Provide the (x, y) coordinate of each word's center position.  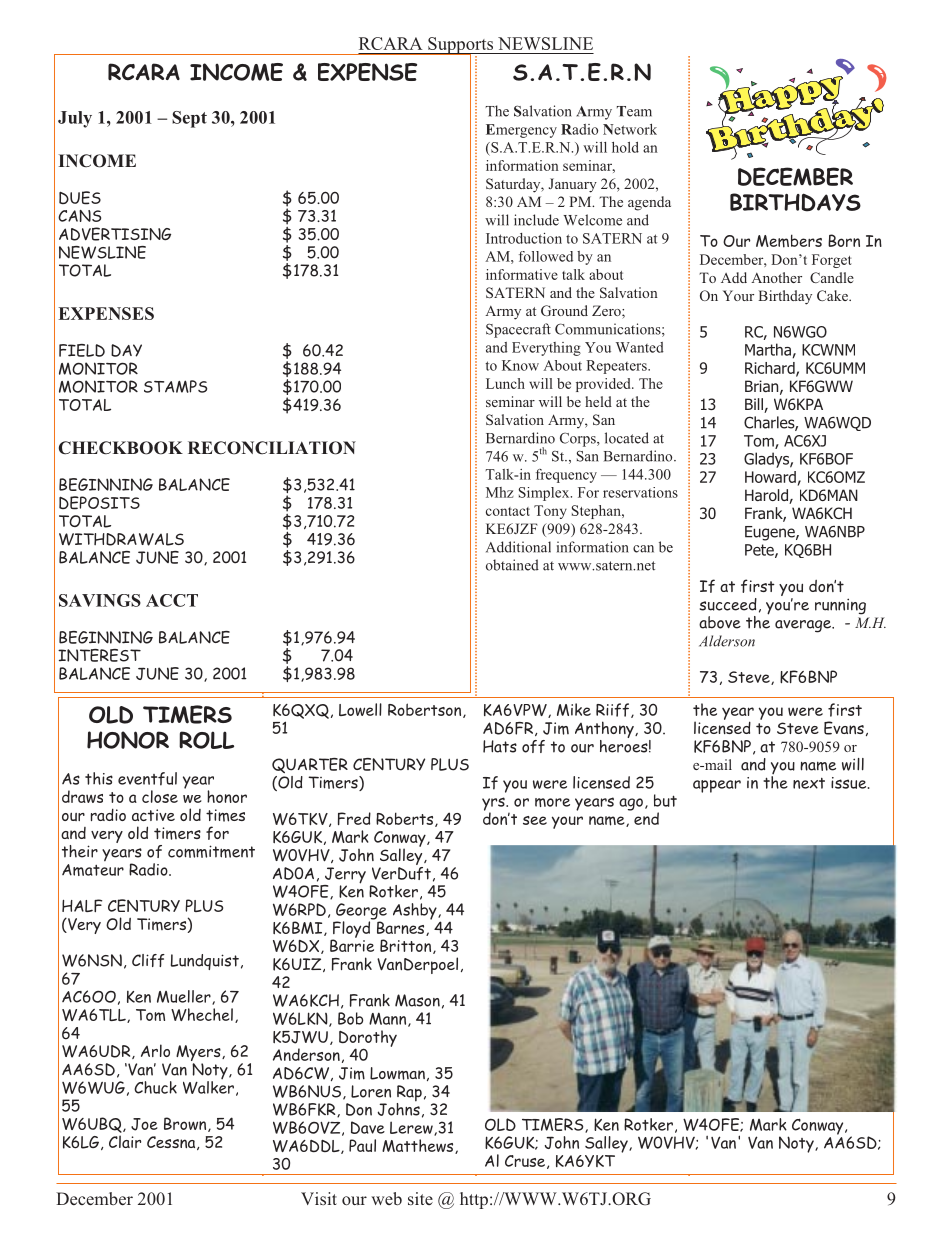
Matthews (419, 1146)
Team (634, 111)
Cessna (172, 1143)
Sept (189, 119)
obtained (512, 565)
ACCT (172, 600)
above (720, 622)
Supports (460, 46)
